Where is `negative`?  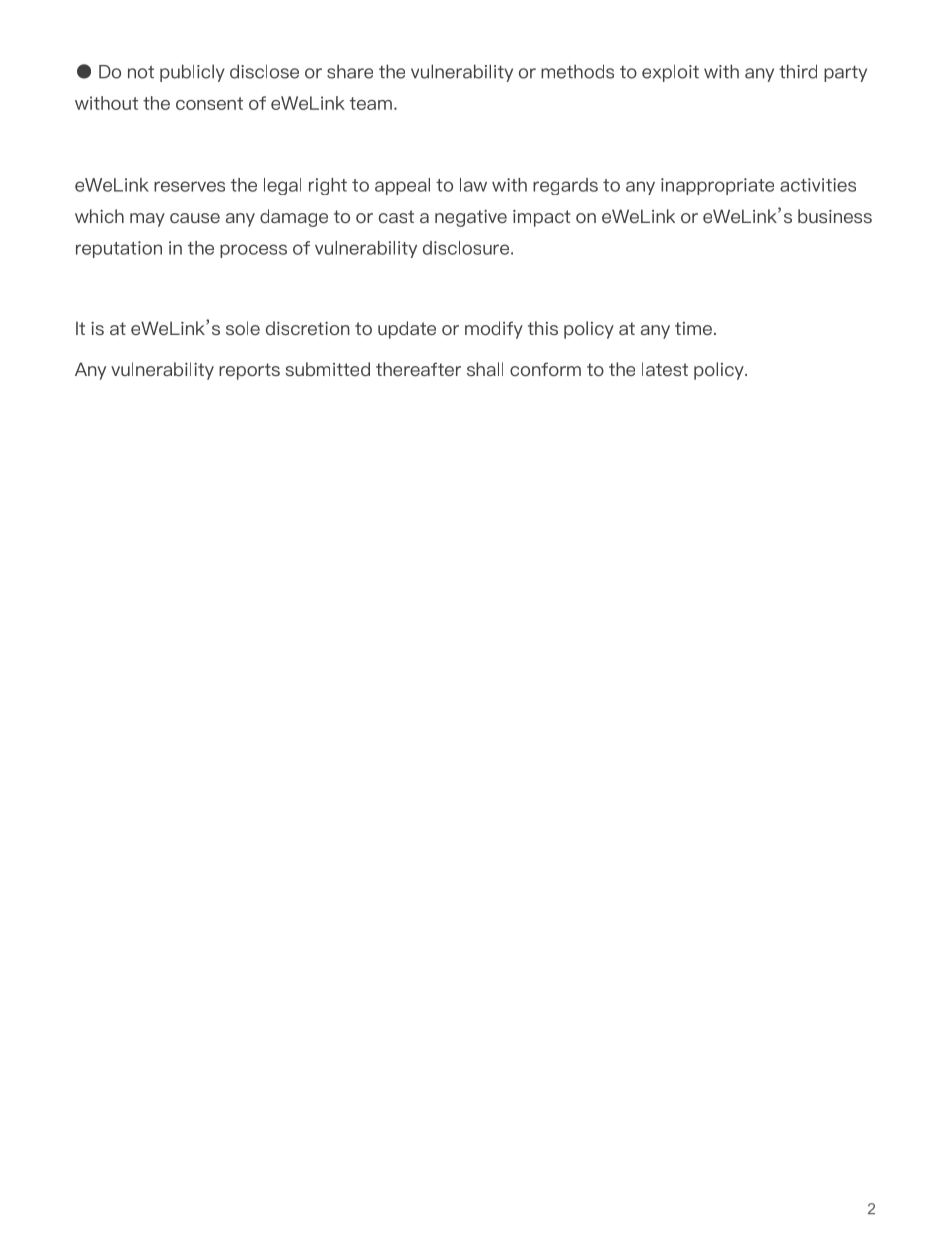 negative is located at coordinates (471, 218).
